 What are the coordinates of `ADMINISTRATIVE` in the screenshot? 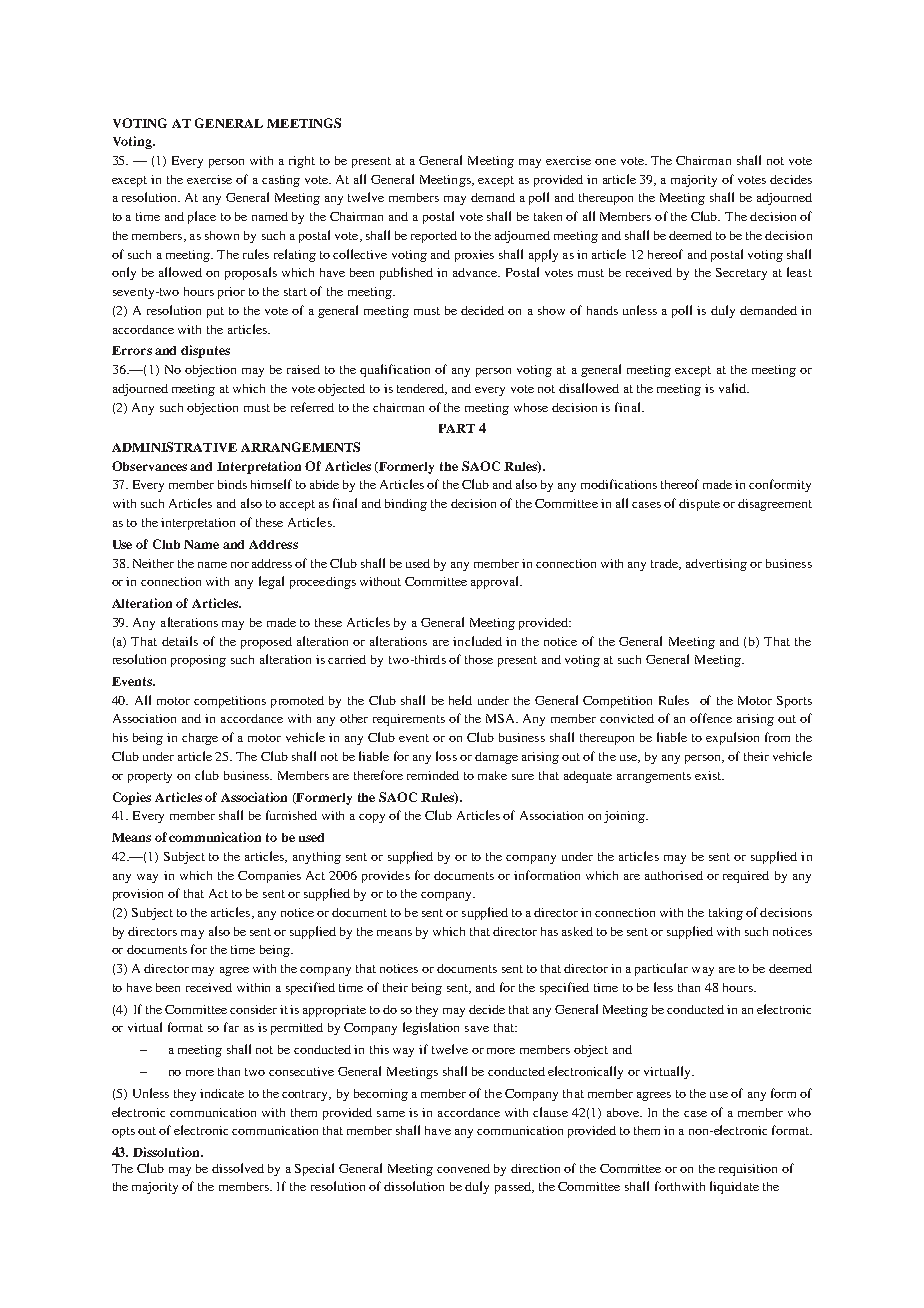 It's located at (174, 447).
